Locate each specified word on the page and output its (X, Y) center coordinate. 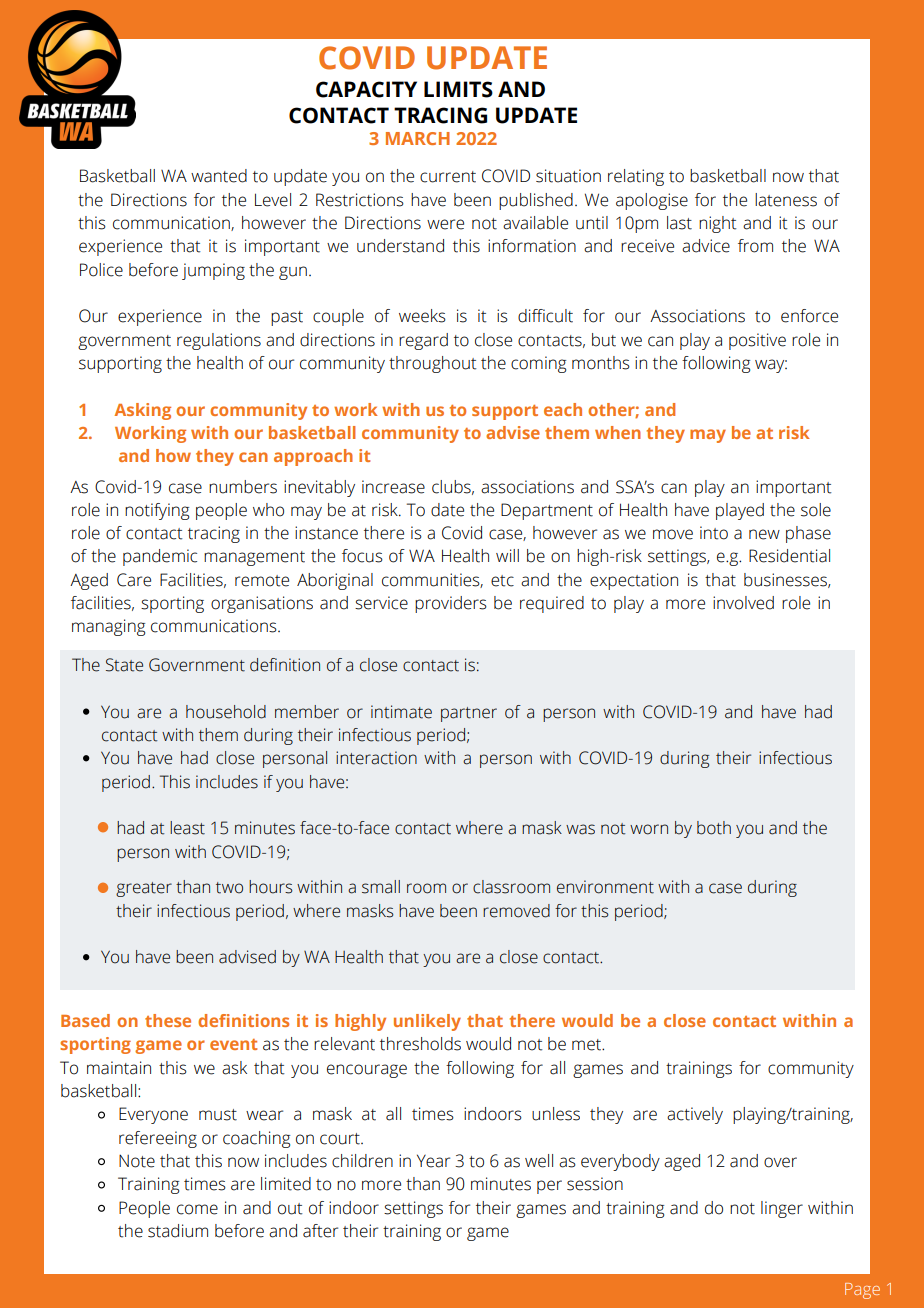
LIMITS (458, 89)
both (714, 828)
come (197, 1209)
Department (547, 511)
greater (144, 889)
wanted (219, 176)
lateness (786, 200)
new (764, 534)
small (381, 887)
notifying (157, 511)
